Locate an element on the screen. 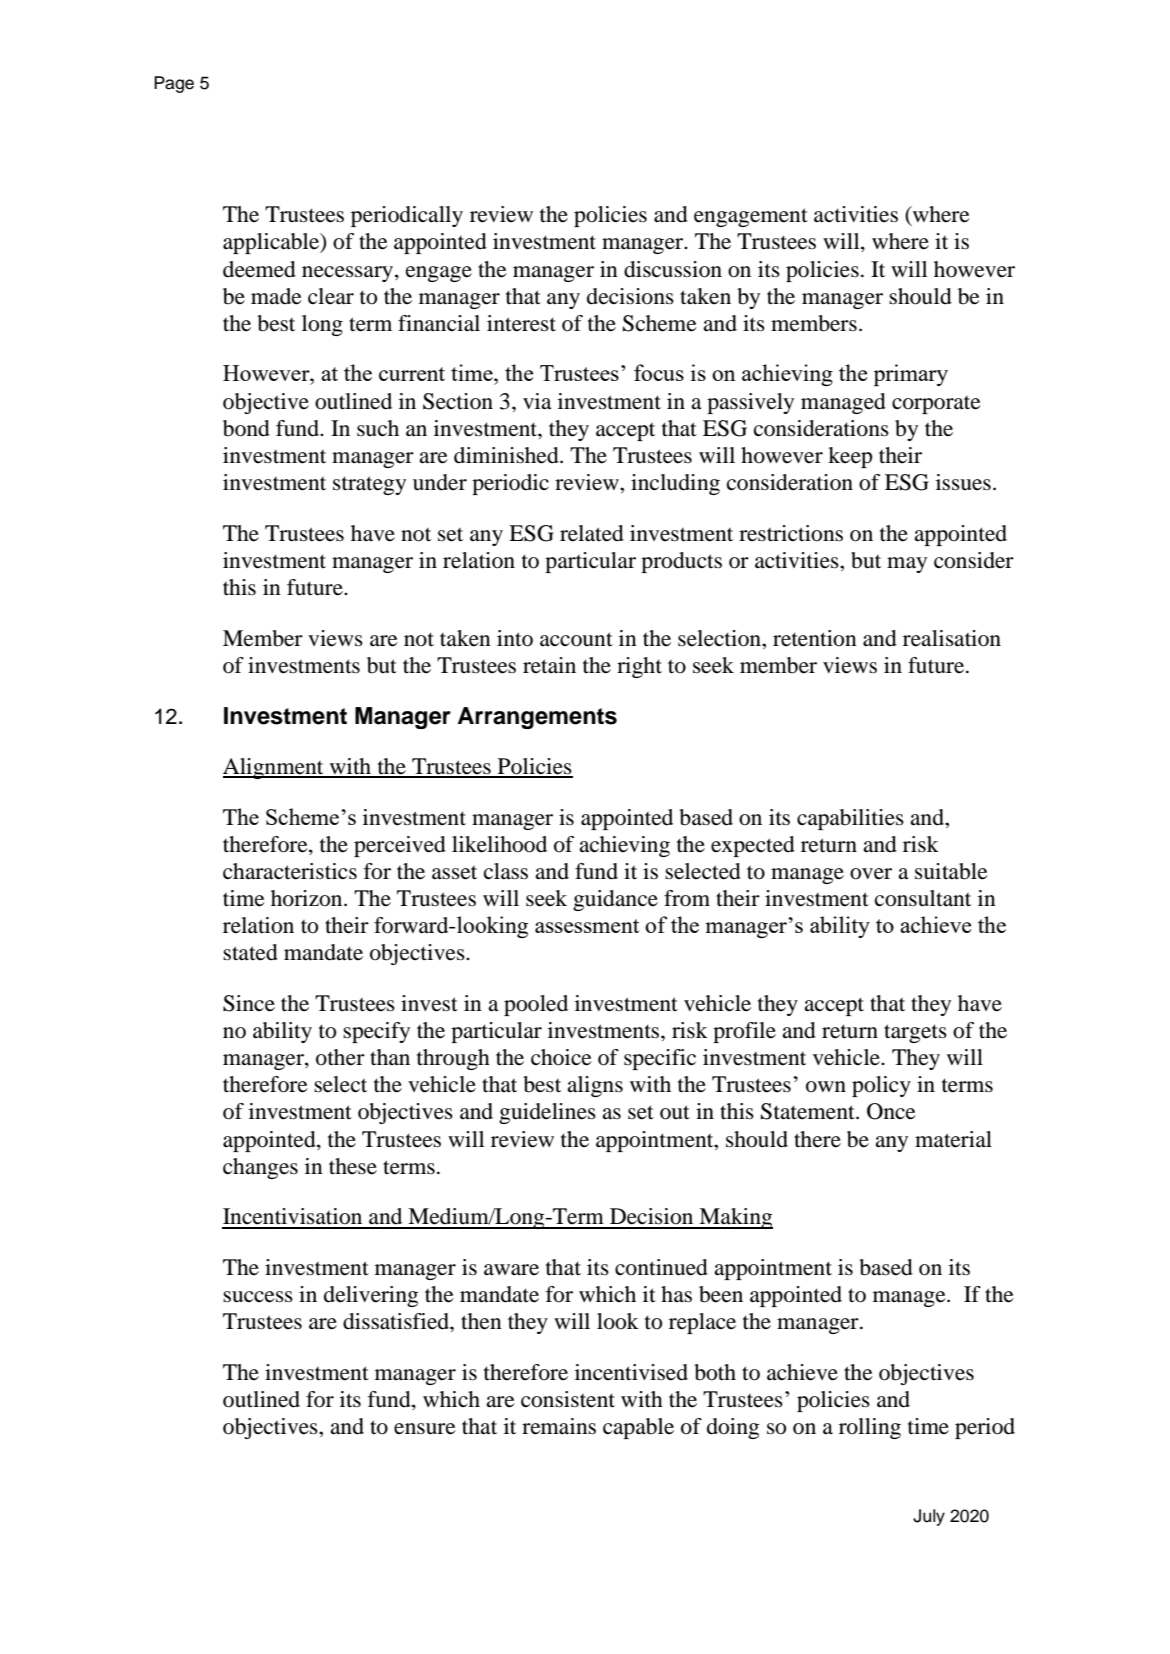 Image resolution: width=1170 pixels, height=1654 pixels. primary is located at coordinates (911, 375).
